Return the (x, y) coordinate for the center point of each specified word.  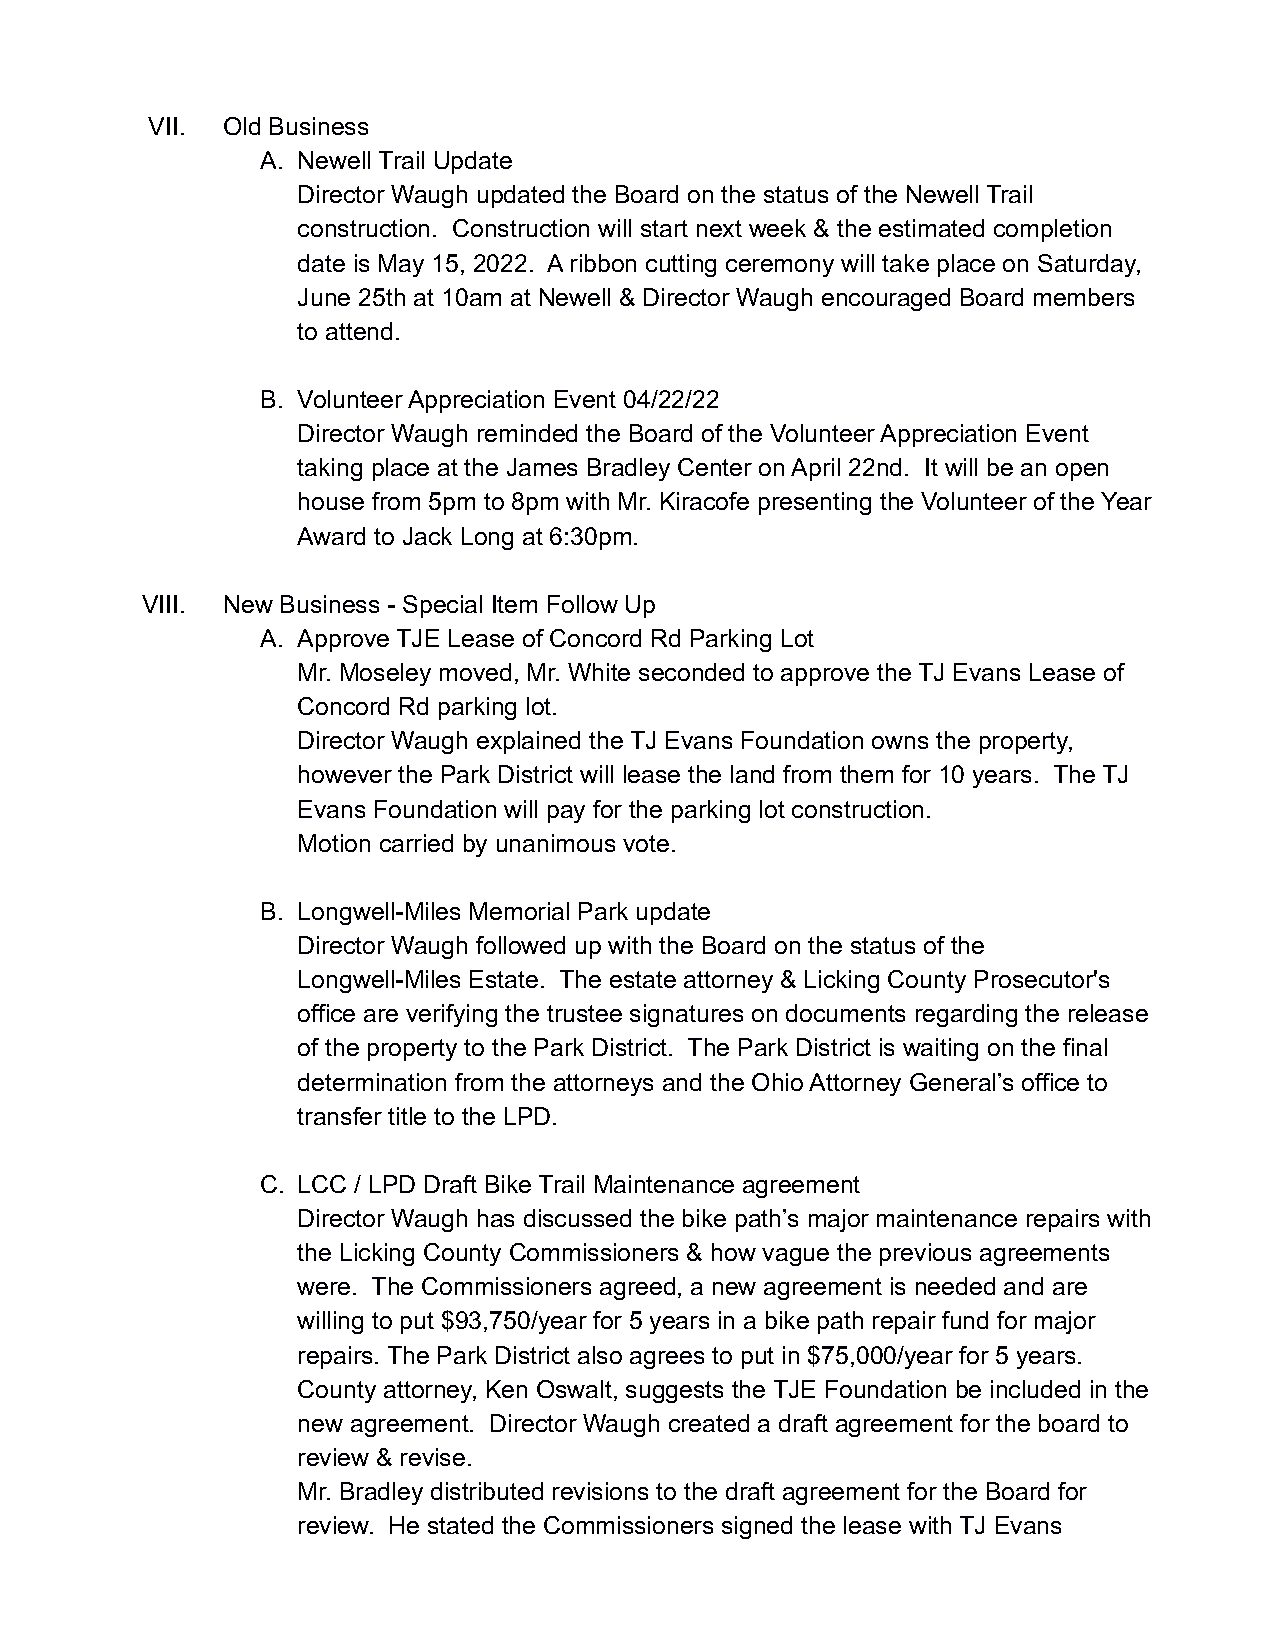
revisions (600, 1491)
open (1082, 472)
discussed (577, 1218)
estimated (931, 228)
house (331, 501)
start (664, 228)
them (866, 774)
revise (433, 1457)
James (542, 467)
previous (925, 1254)
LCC (322, 1184)
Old (242, 126)
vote (646, 843)
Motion (334, 843)
